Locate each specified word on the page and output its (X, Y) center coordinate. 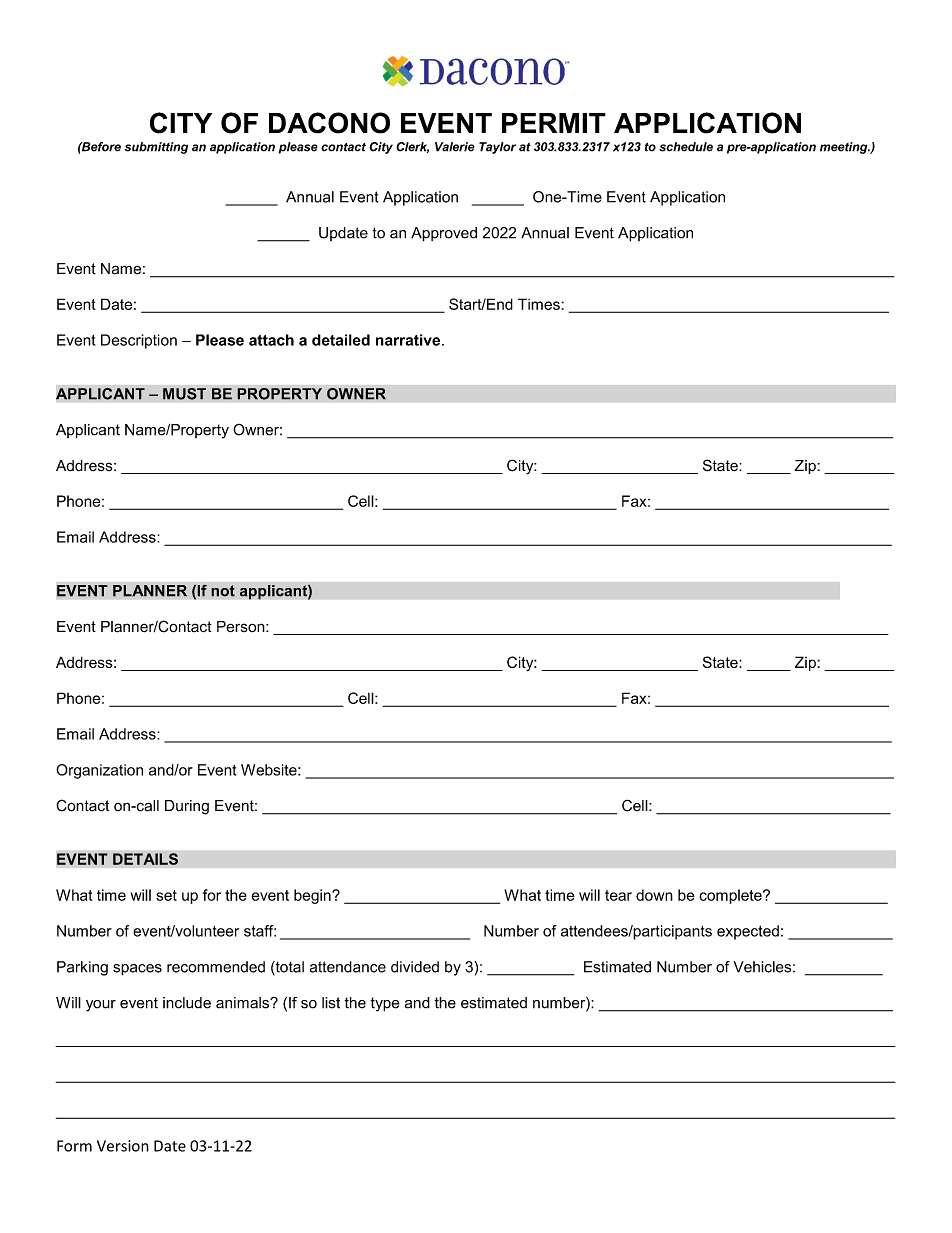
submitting (156, 148)
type (385, 1004)
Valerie (455, 147)
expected (748, 932)
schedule (686, 147)
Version (123, 1146)
